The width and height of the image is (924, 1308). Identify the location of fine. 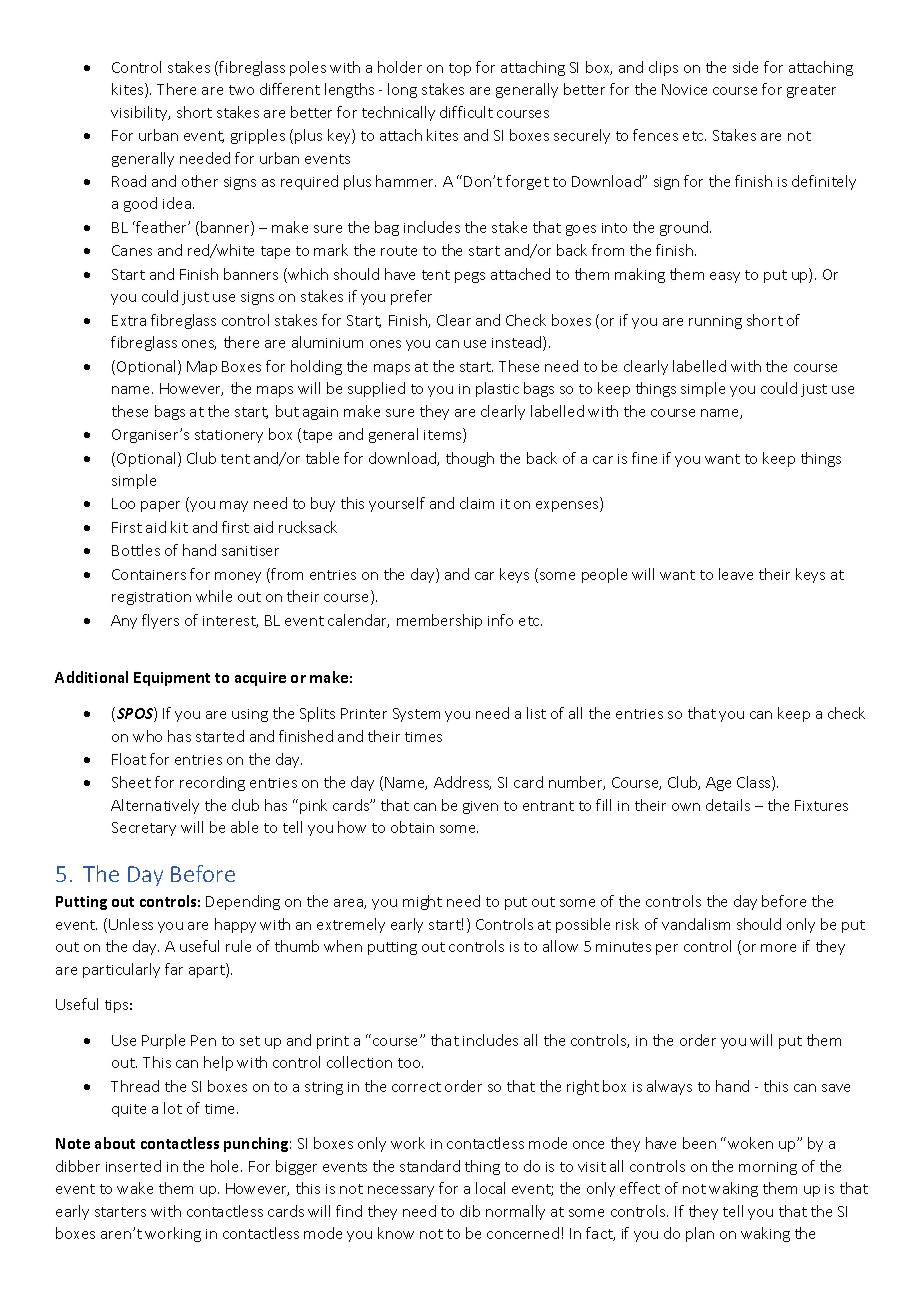
(644, 458).
